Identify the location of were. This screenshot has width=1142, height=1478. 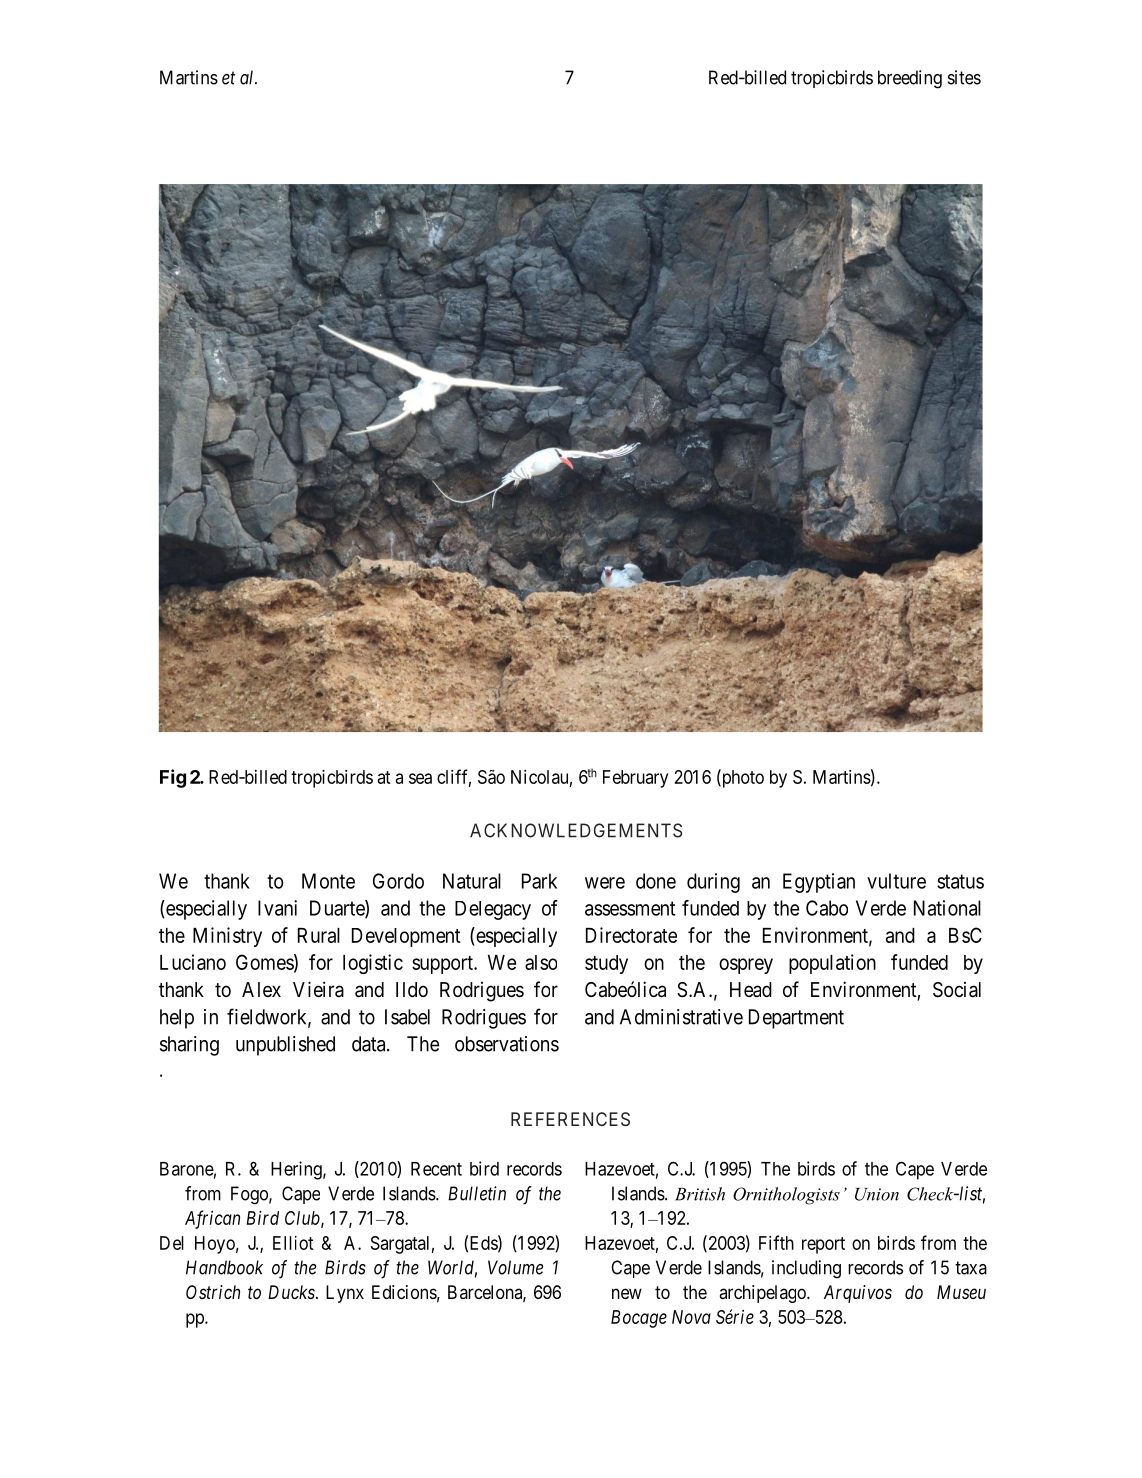
(605, 883).
